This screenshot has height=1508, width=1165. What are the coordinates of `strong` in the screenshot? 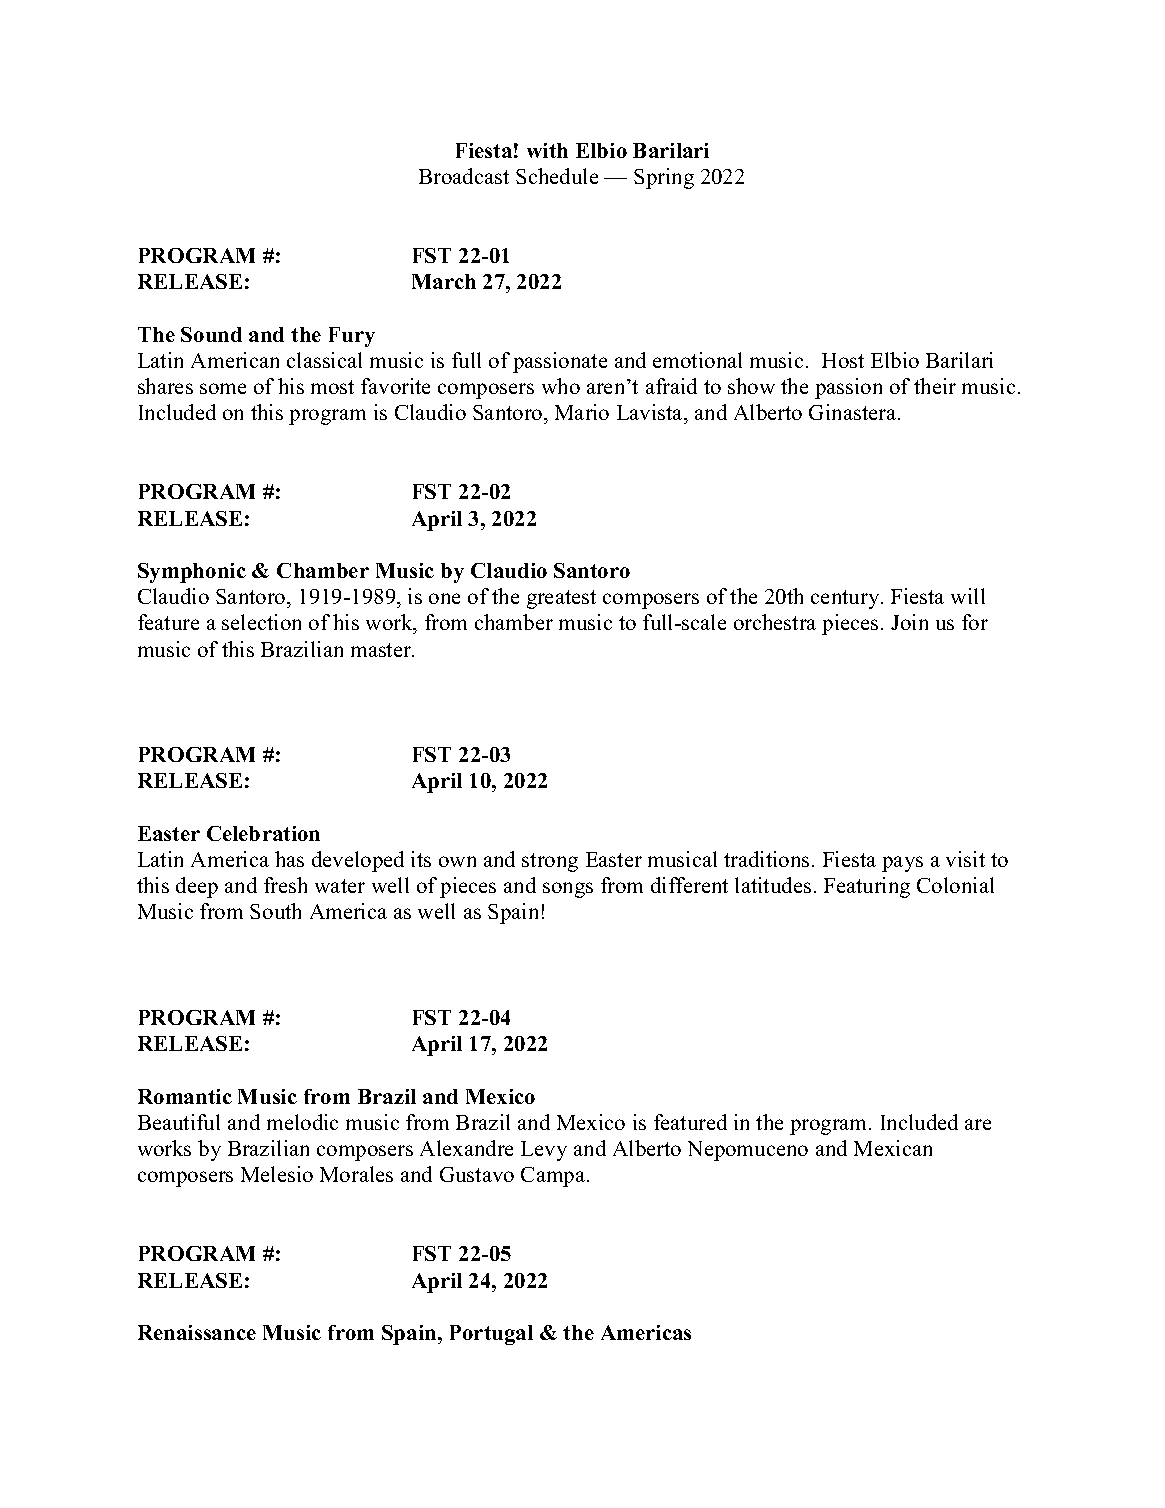 It's located at (550, 862).
